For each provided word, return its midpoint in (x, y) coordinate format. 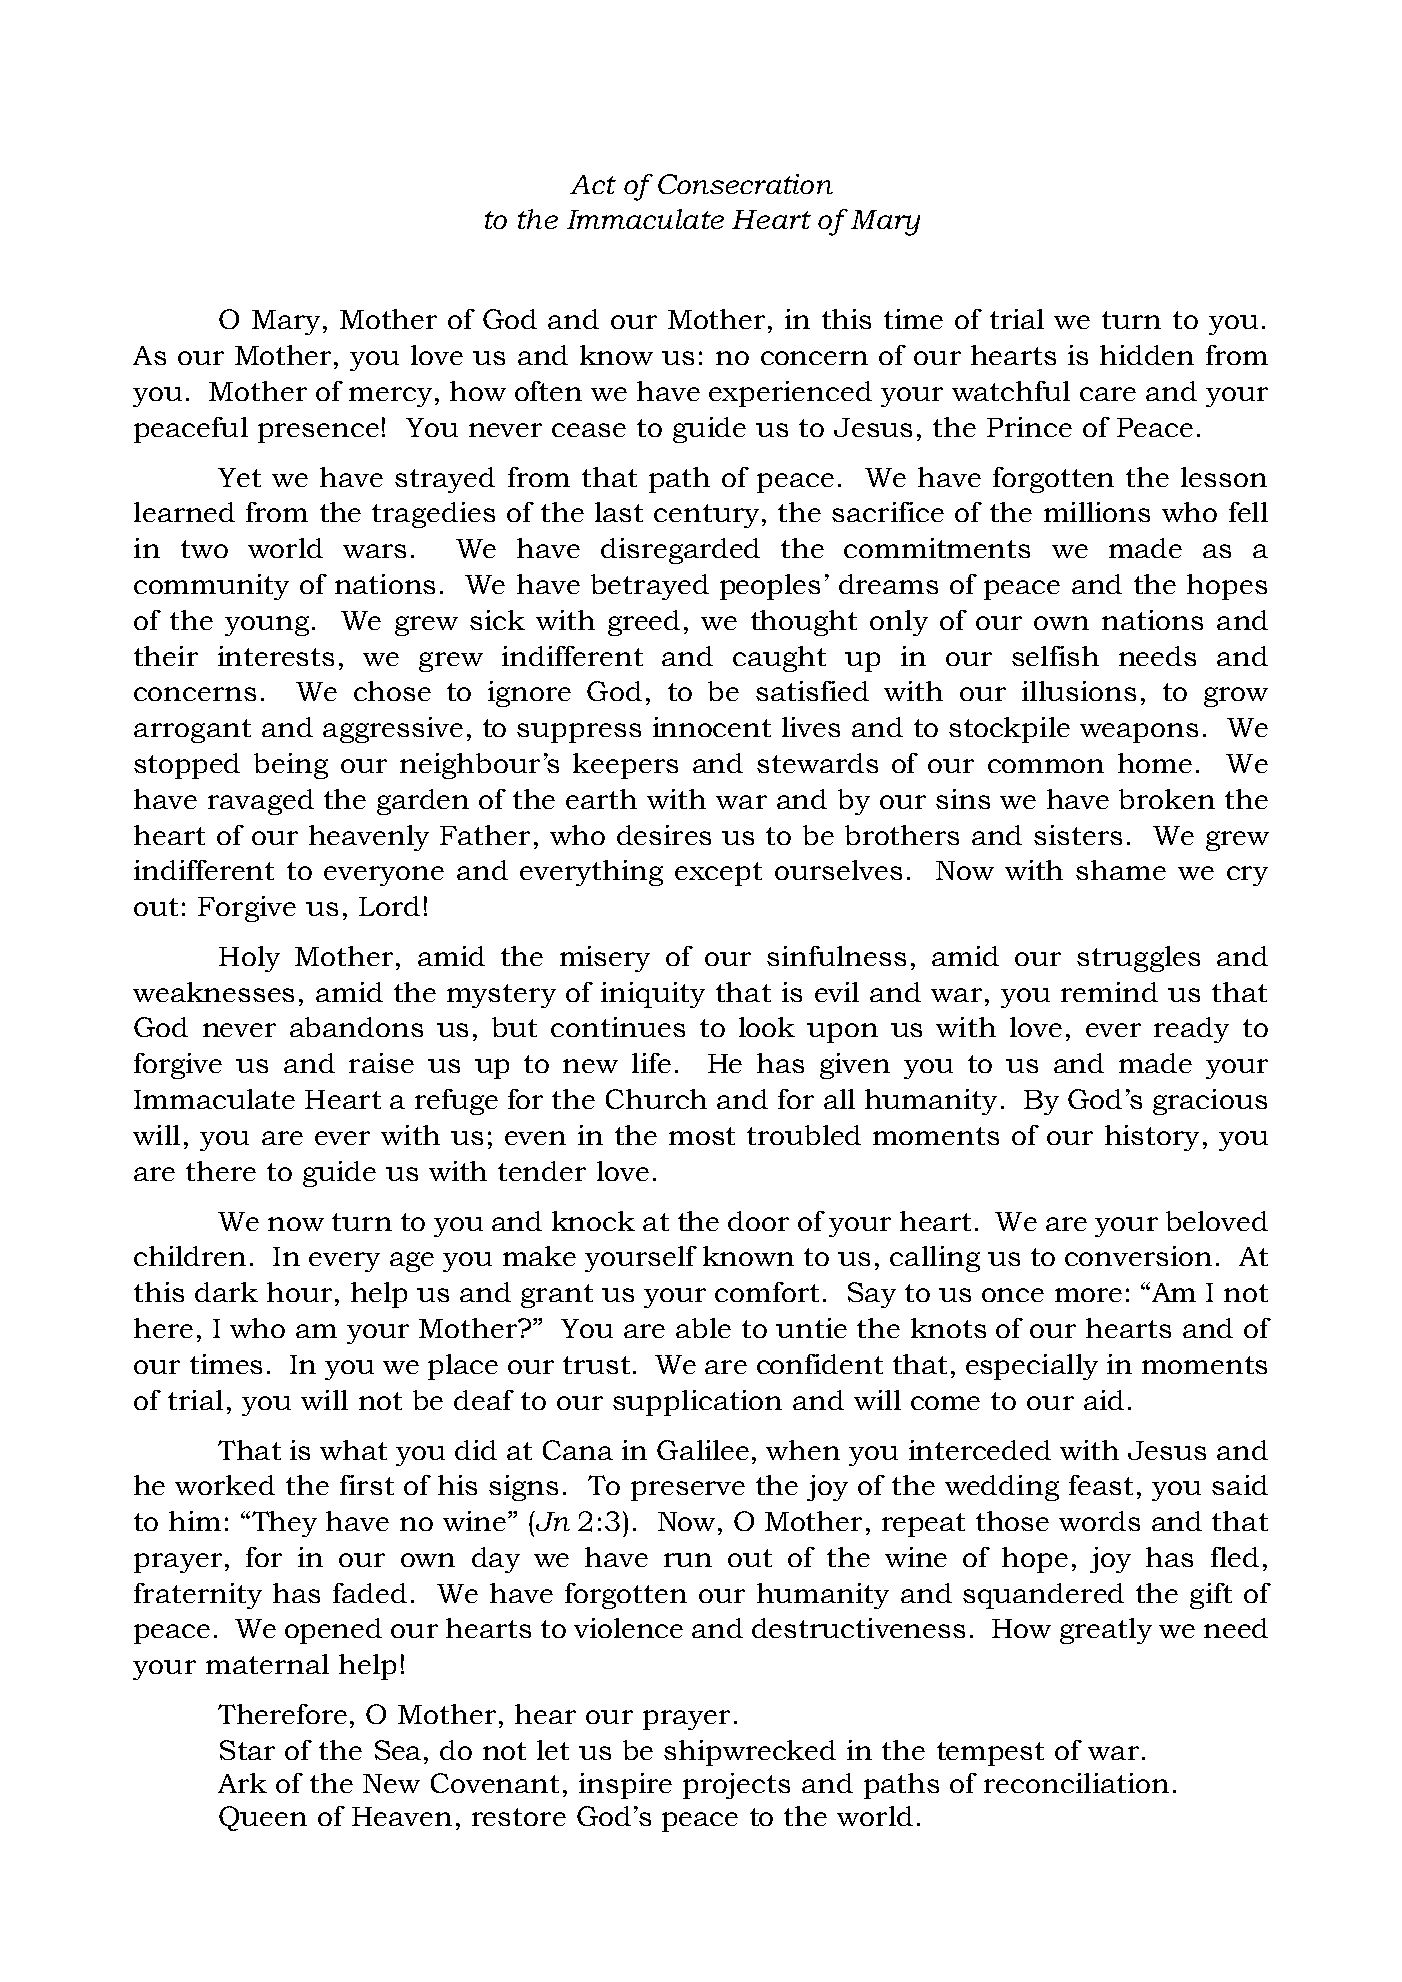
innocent (712, 727)
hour (299, 1292)
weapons (1139, 733)
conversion (1138, 1256)
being (291, 766)
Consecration (745, 184)
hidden (1147, 355)
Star (247, 1750)
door (758, 1221)
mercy (390, 397)
